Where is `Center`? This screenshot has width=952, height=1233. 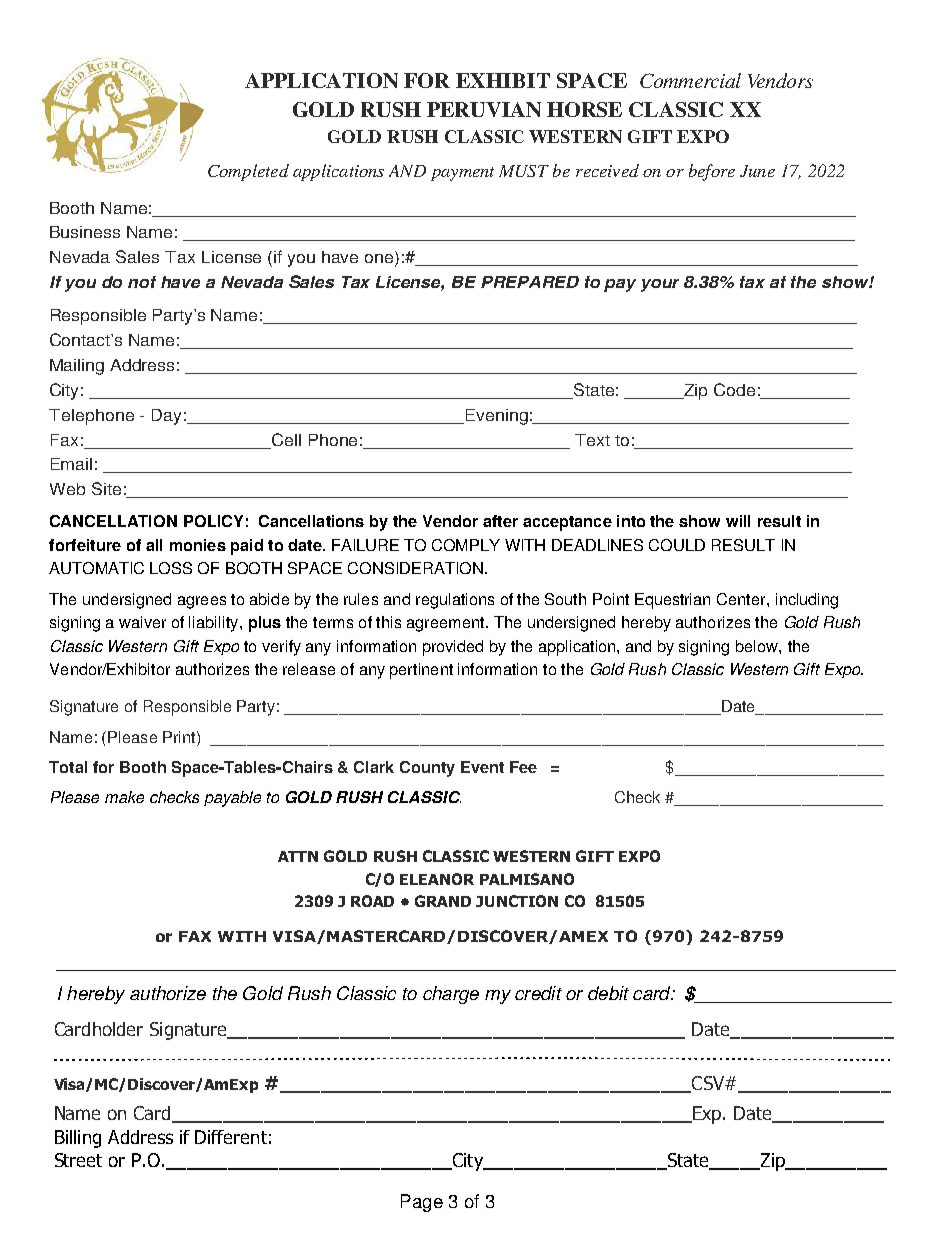
Center is located at coordinates (742, 599).
